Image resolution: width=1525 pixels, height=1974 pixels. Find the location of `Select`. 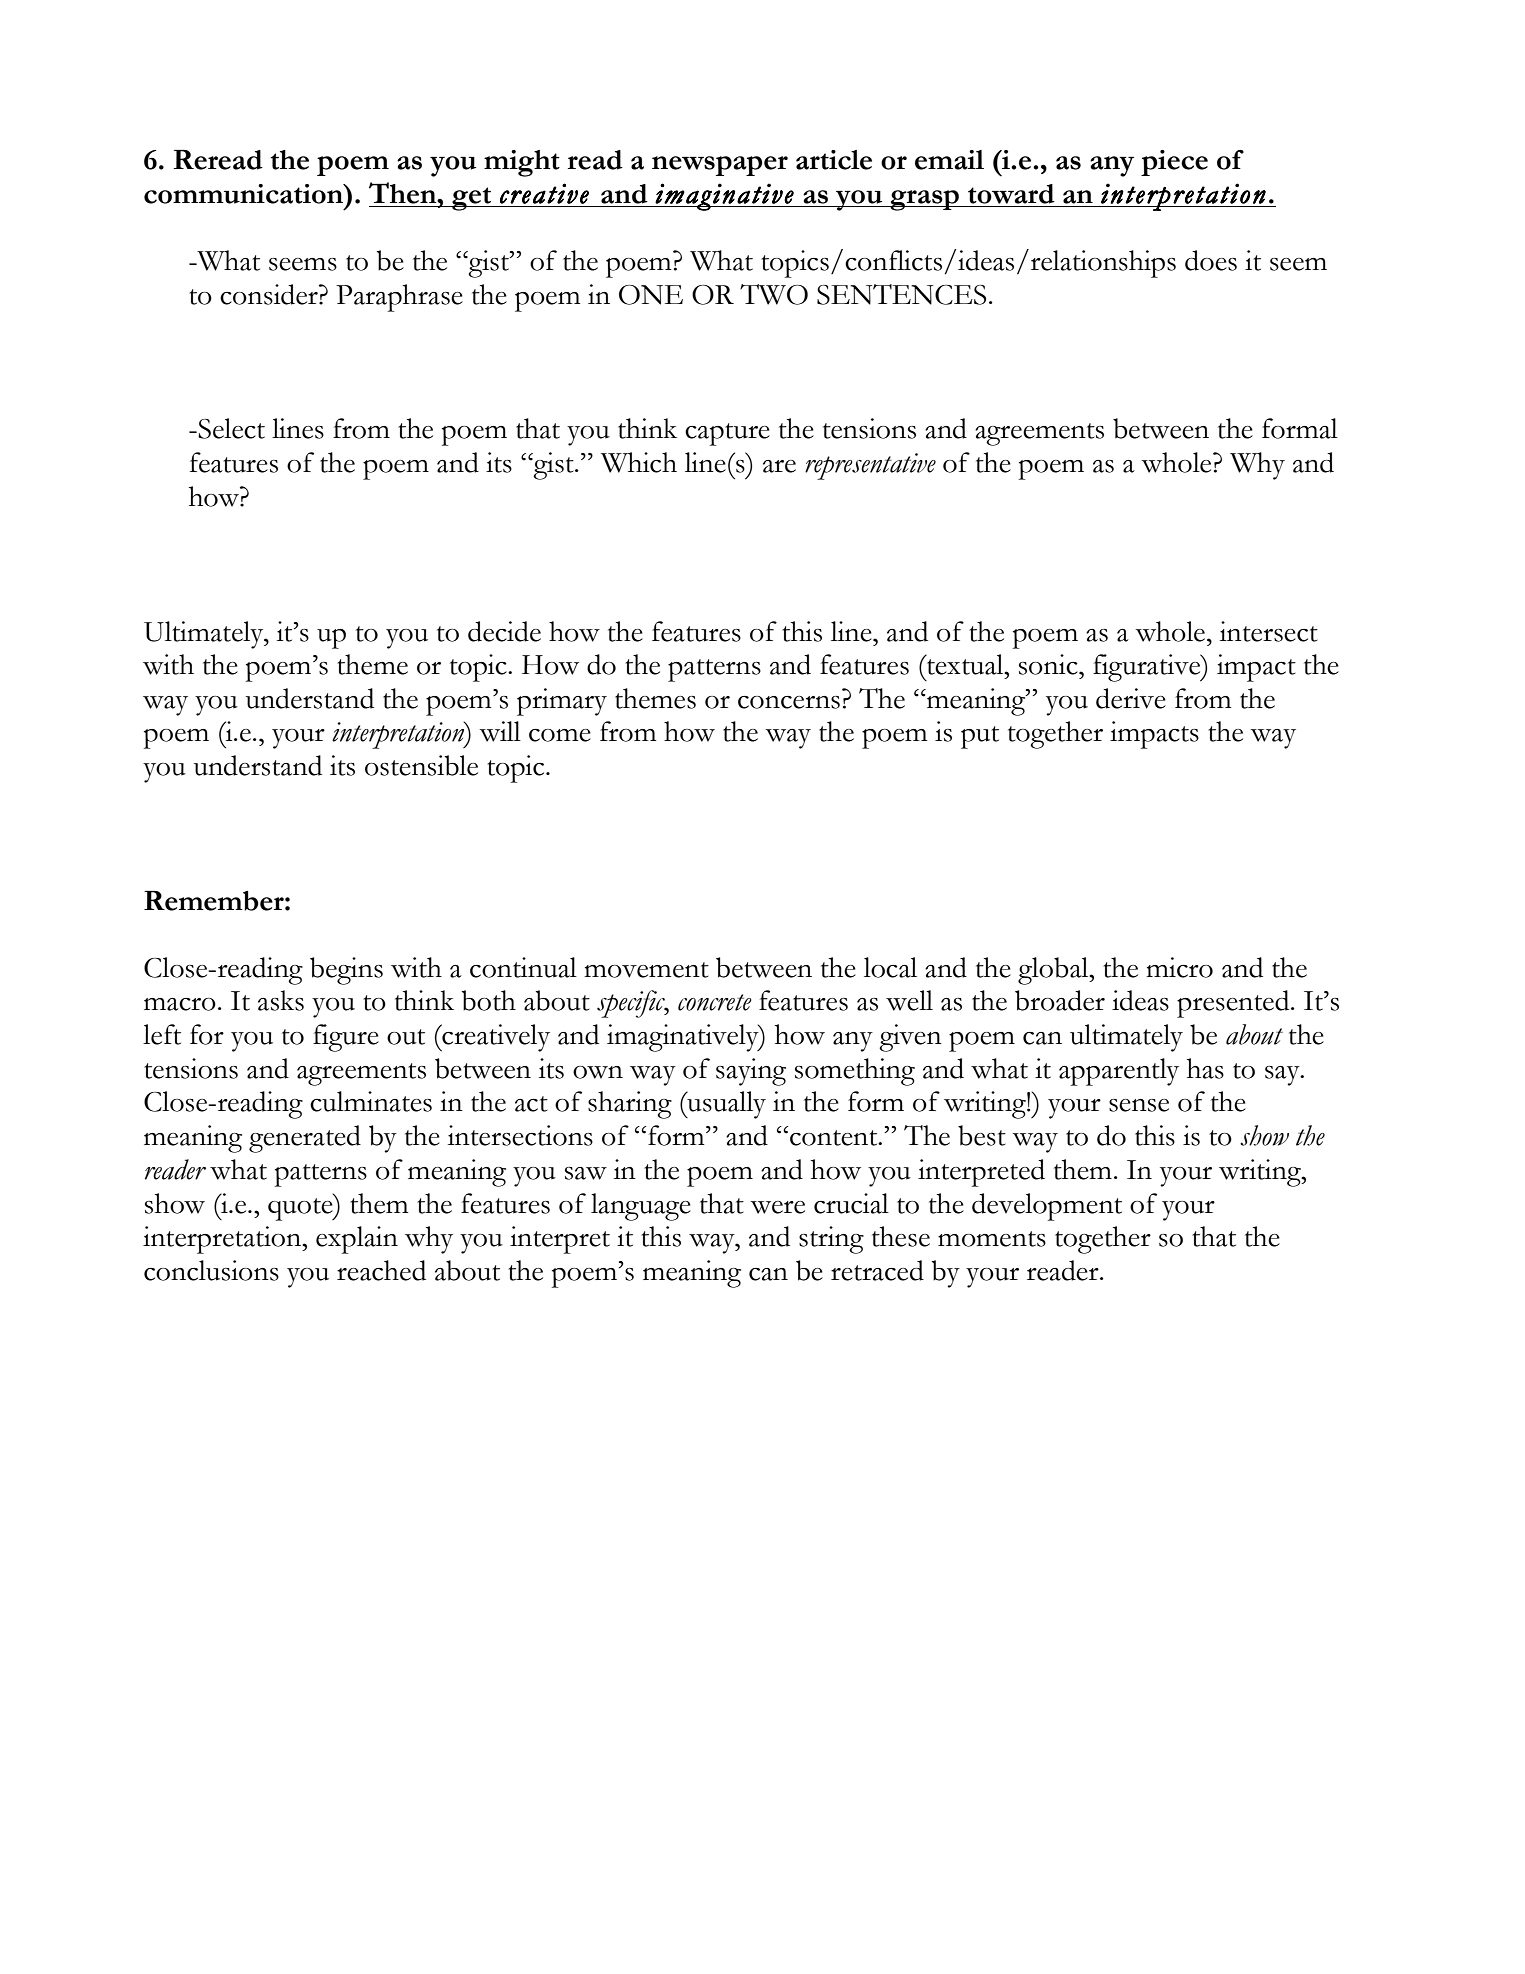

Select is located at coordinates (230, 428).
